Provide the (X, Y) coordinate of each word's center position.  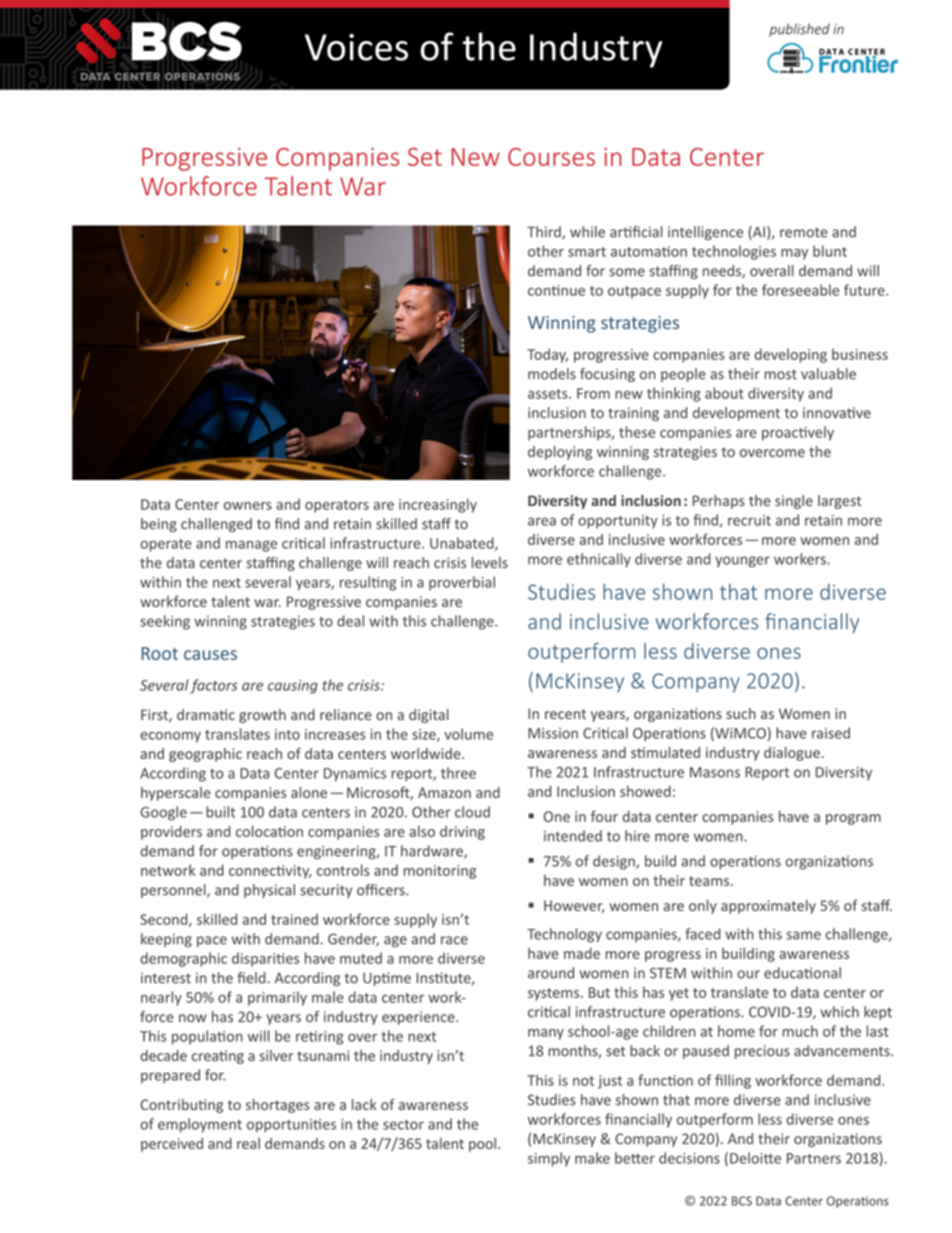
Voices (356, 47)
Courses (551, 157)
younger (742, 562)
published (799, 30)
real (248, 1143)
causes (210, 655)
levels (490, 562)
